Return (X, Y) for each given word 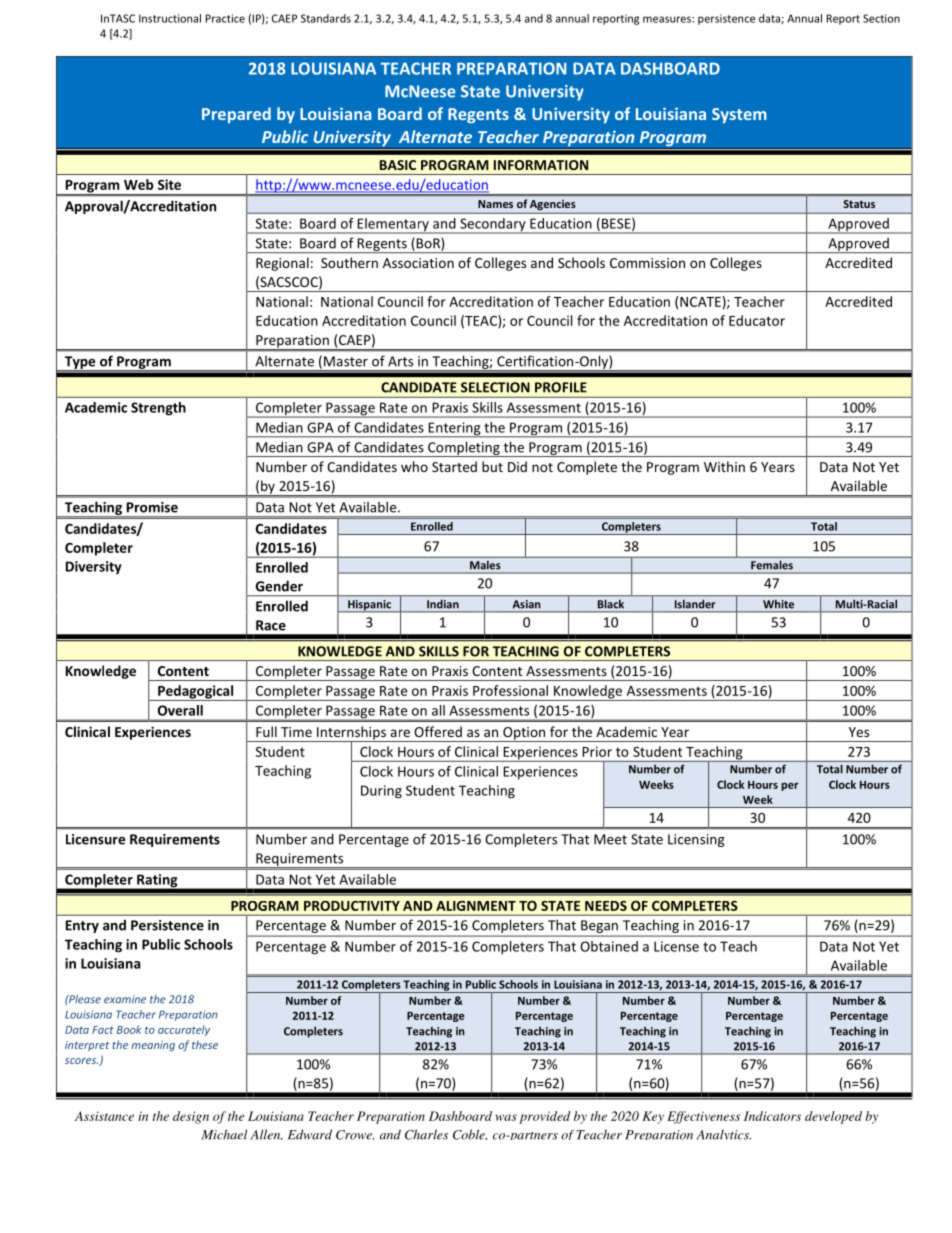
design (191, 1117)
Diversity (94, 568)
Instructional (170, 18)
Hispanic (369, 606)
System (739, 115)
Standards (326, 18)
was (506, 1117)
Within (724, 466)
